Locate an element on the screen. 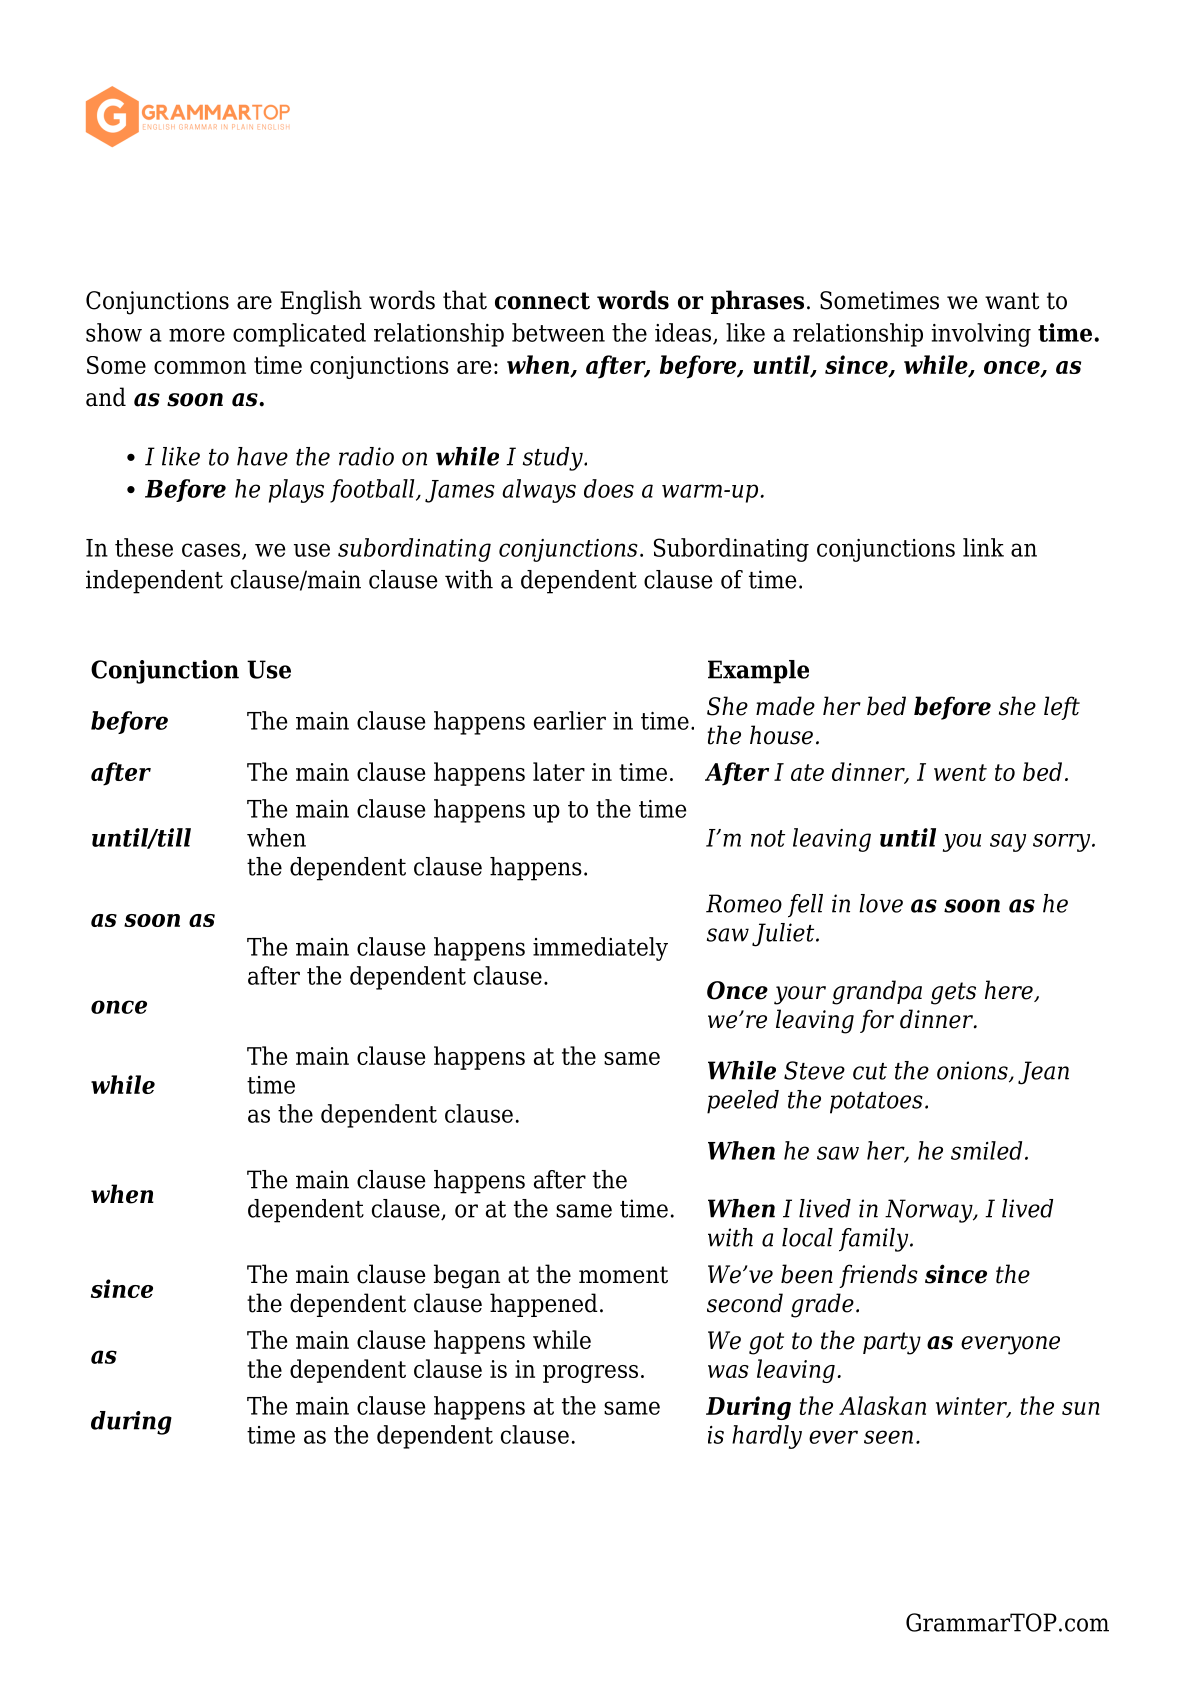  smiled is located at coordinates (986, 1150).
